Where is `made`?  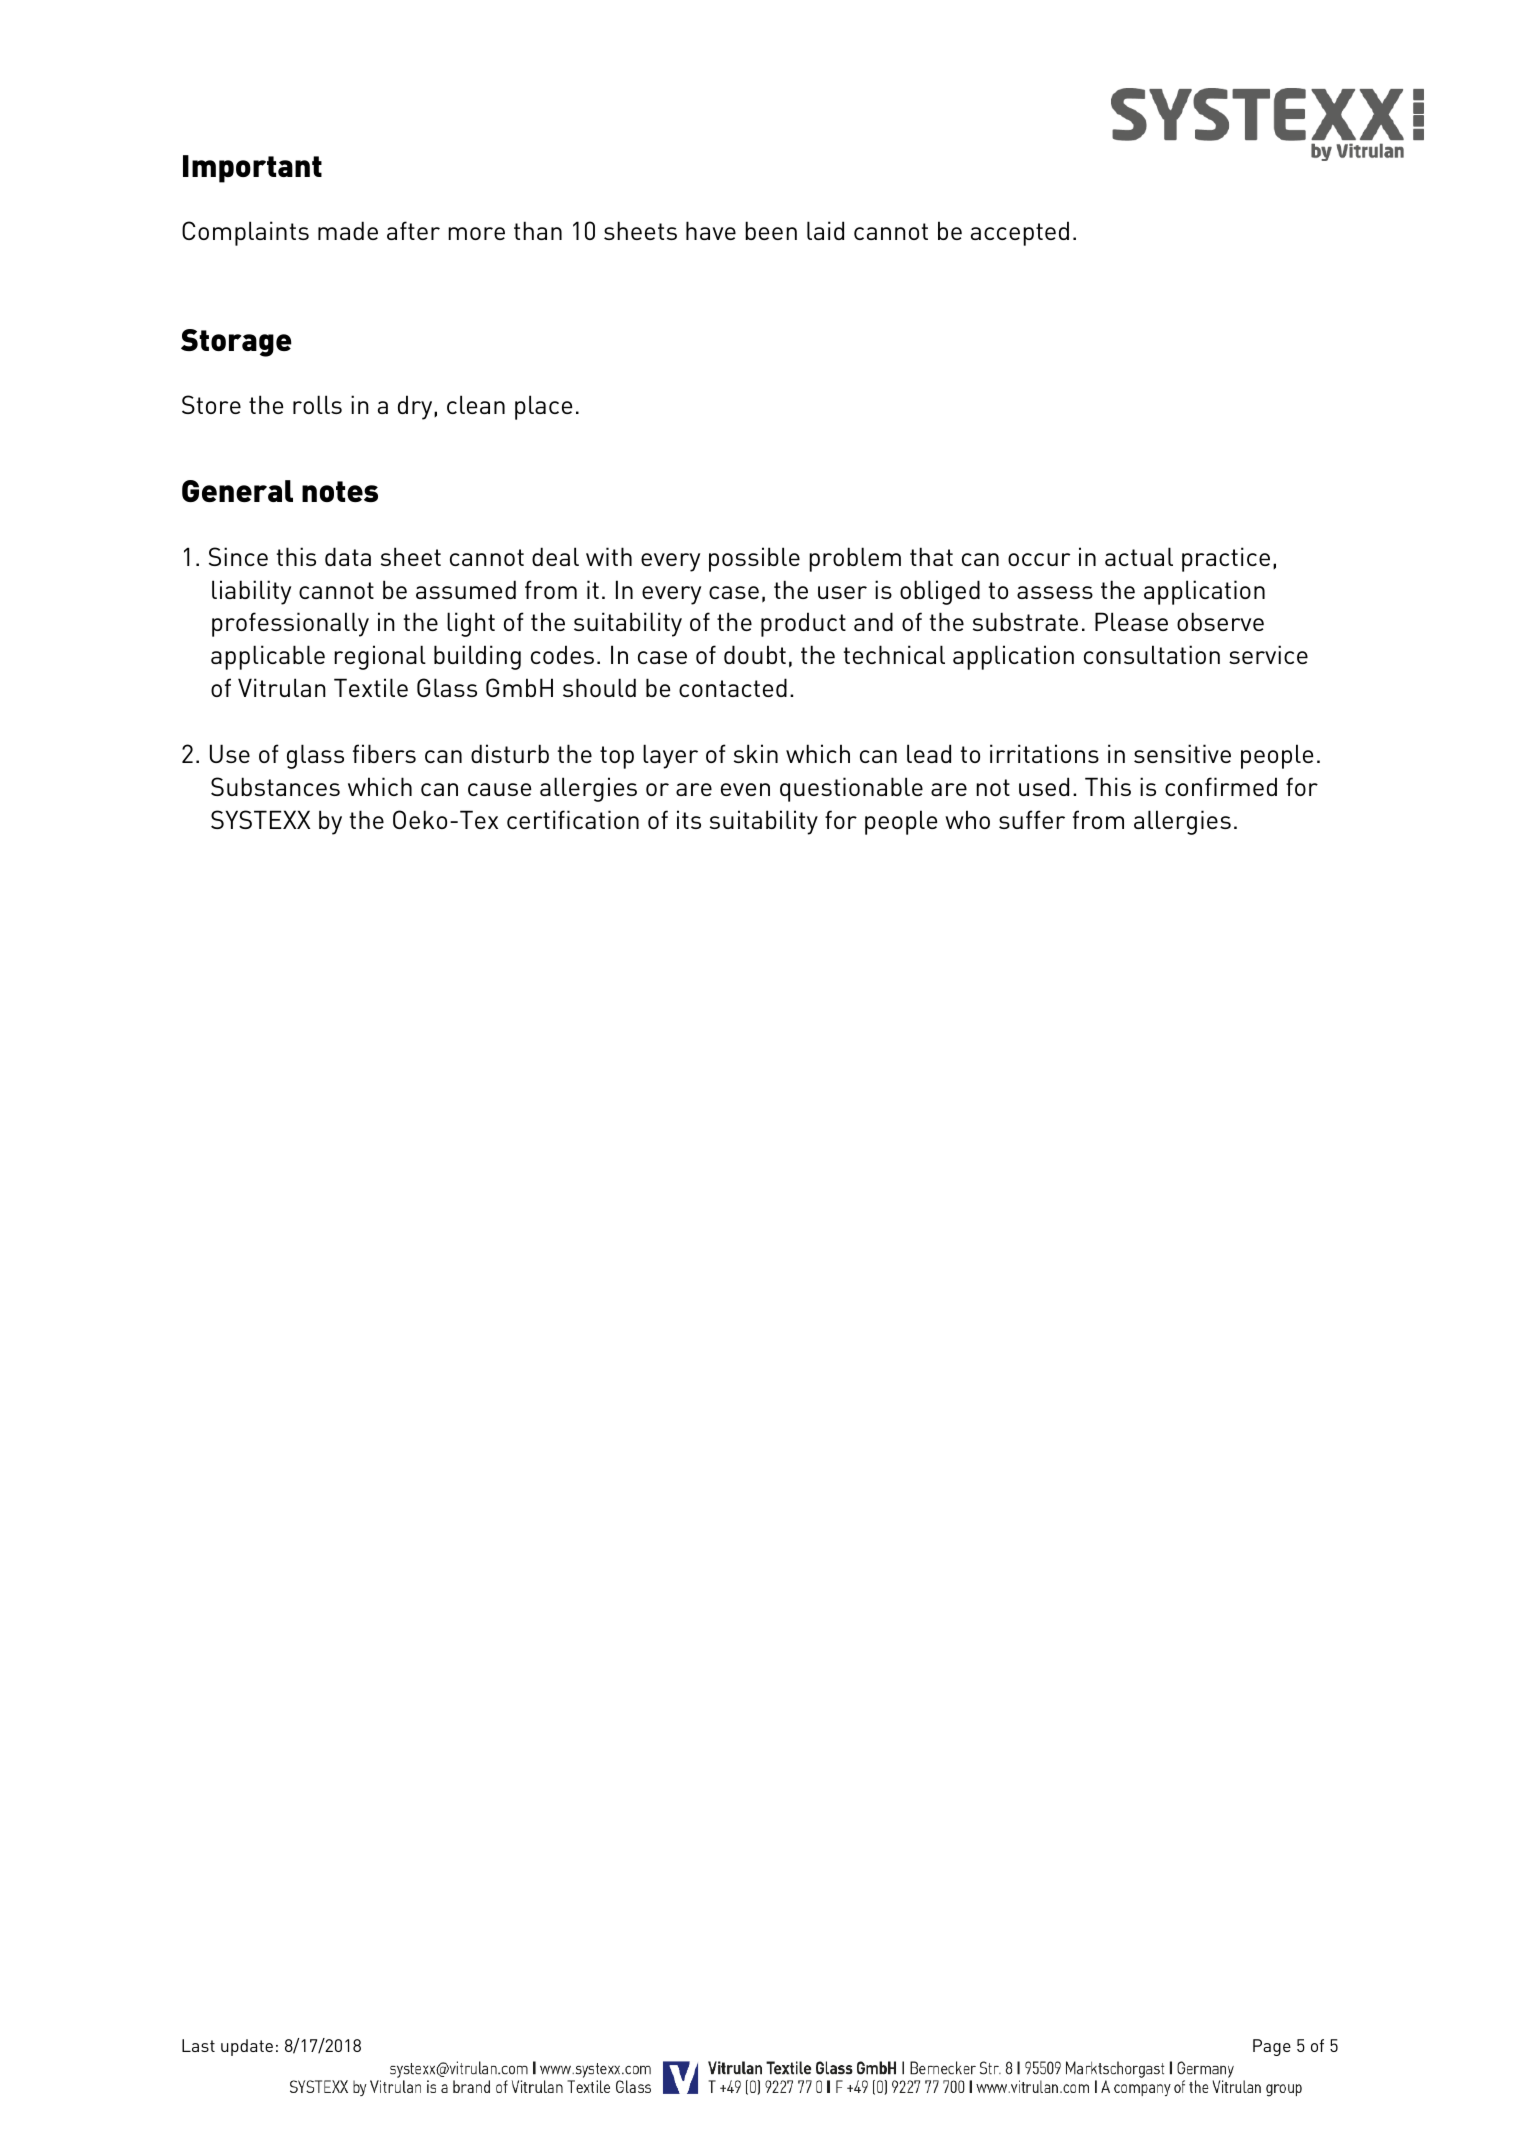
made is located at coordinates (348, 230).
